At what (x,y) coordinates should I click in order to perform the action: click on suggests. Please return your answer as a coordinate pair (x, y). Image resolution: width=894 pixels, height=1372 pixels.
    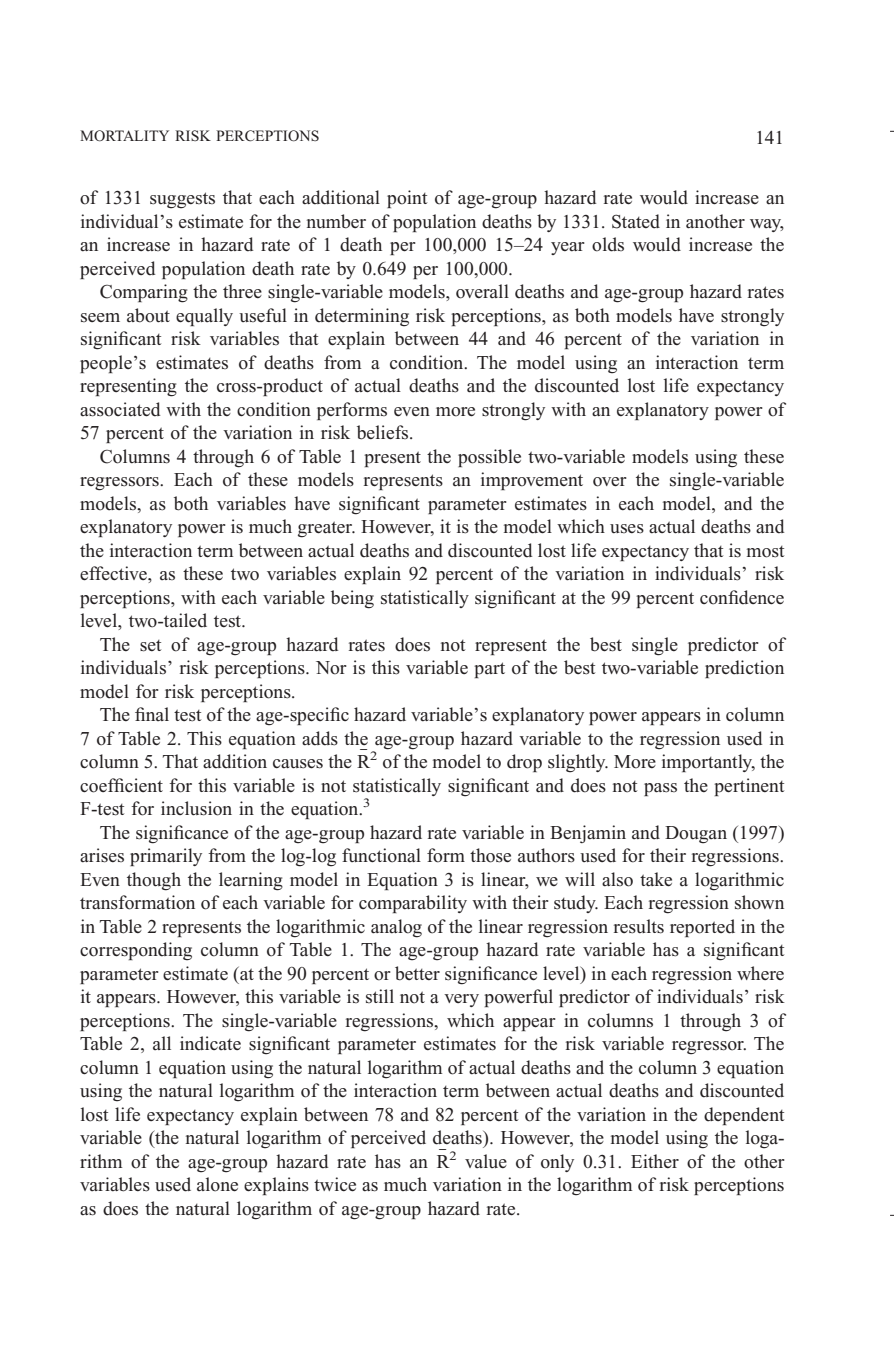
    Looking at the image, I should click on (182, 200).
